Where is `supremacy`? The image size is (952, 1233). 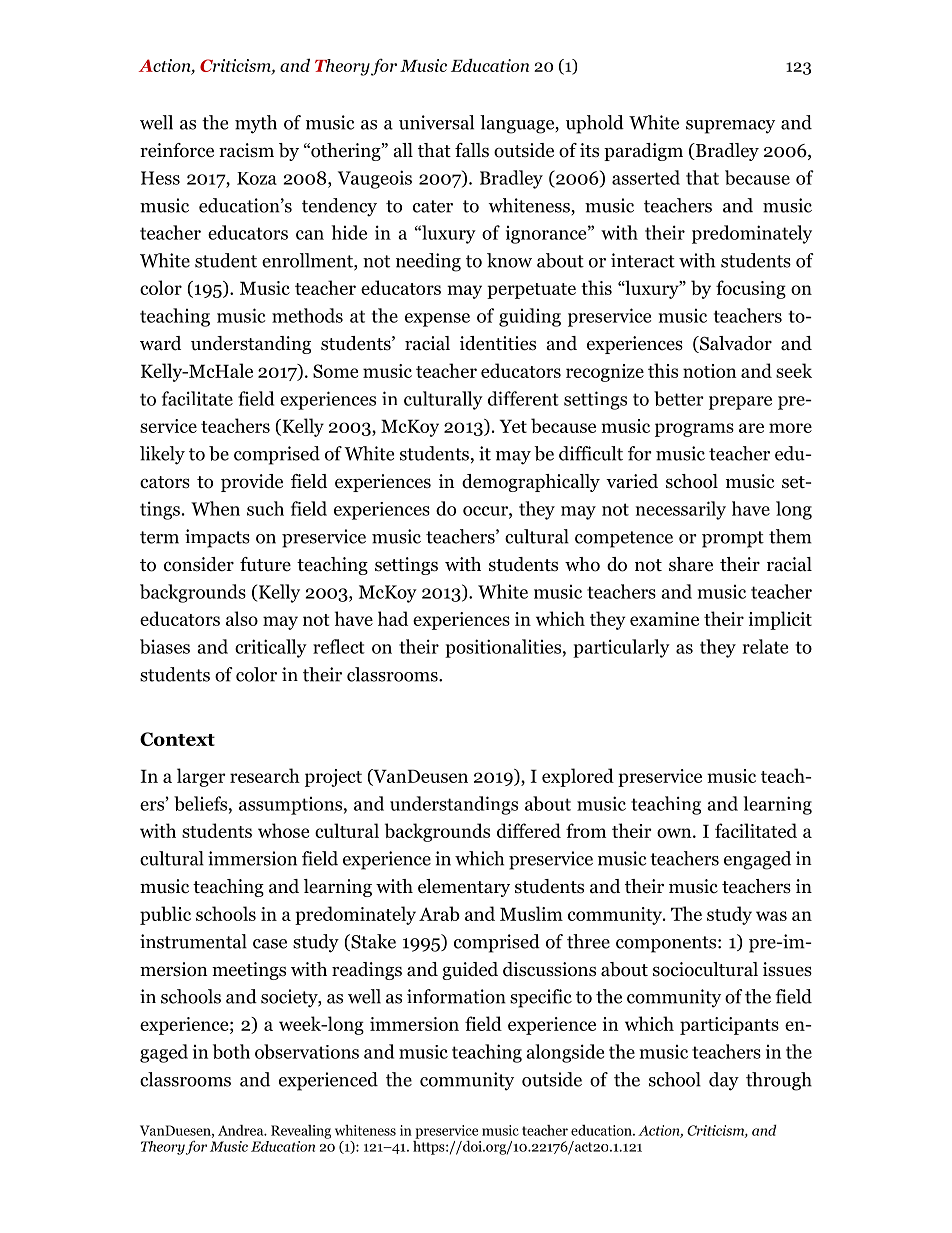 supremacy is located at coordinates (730, 127).
